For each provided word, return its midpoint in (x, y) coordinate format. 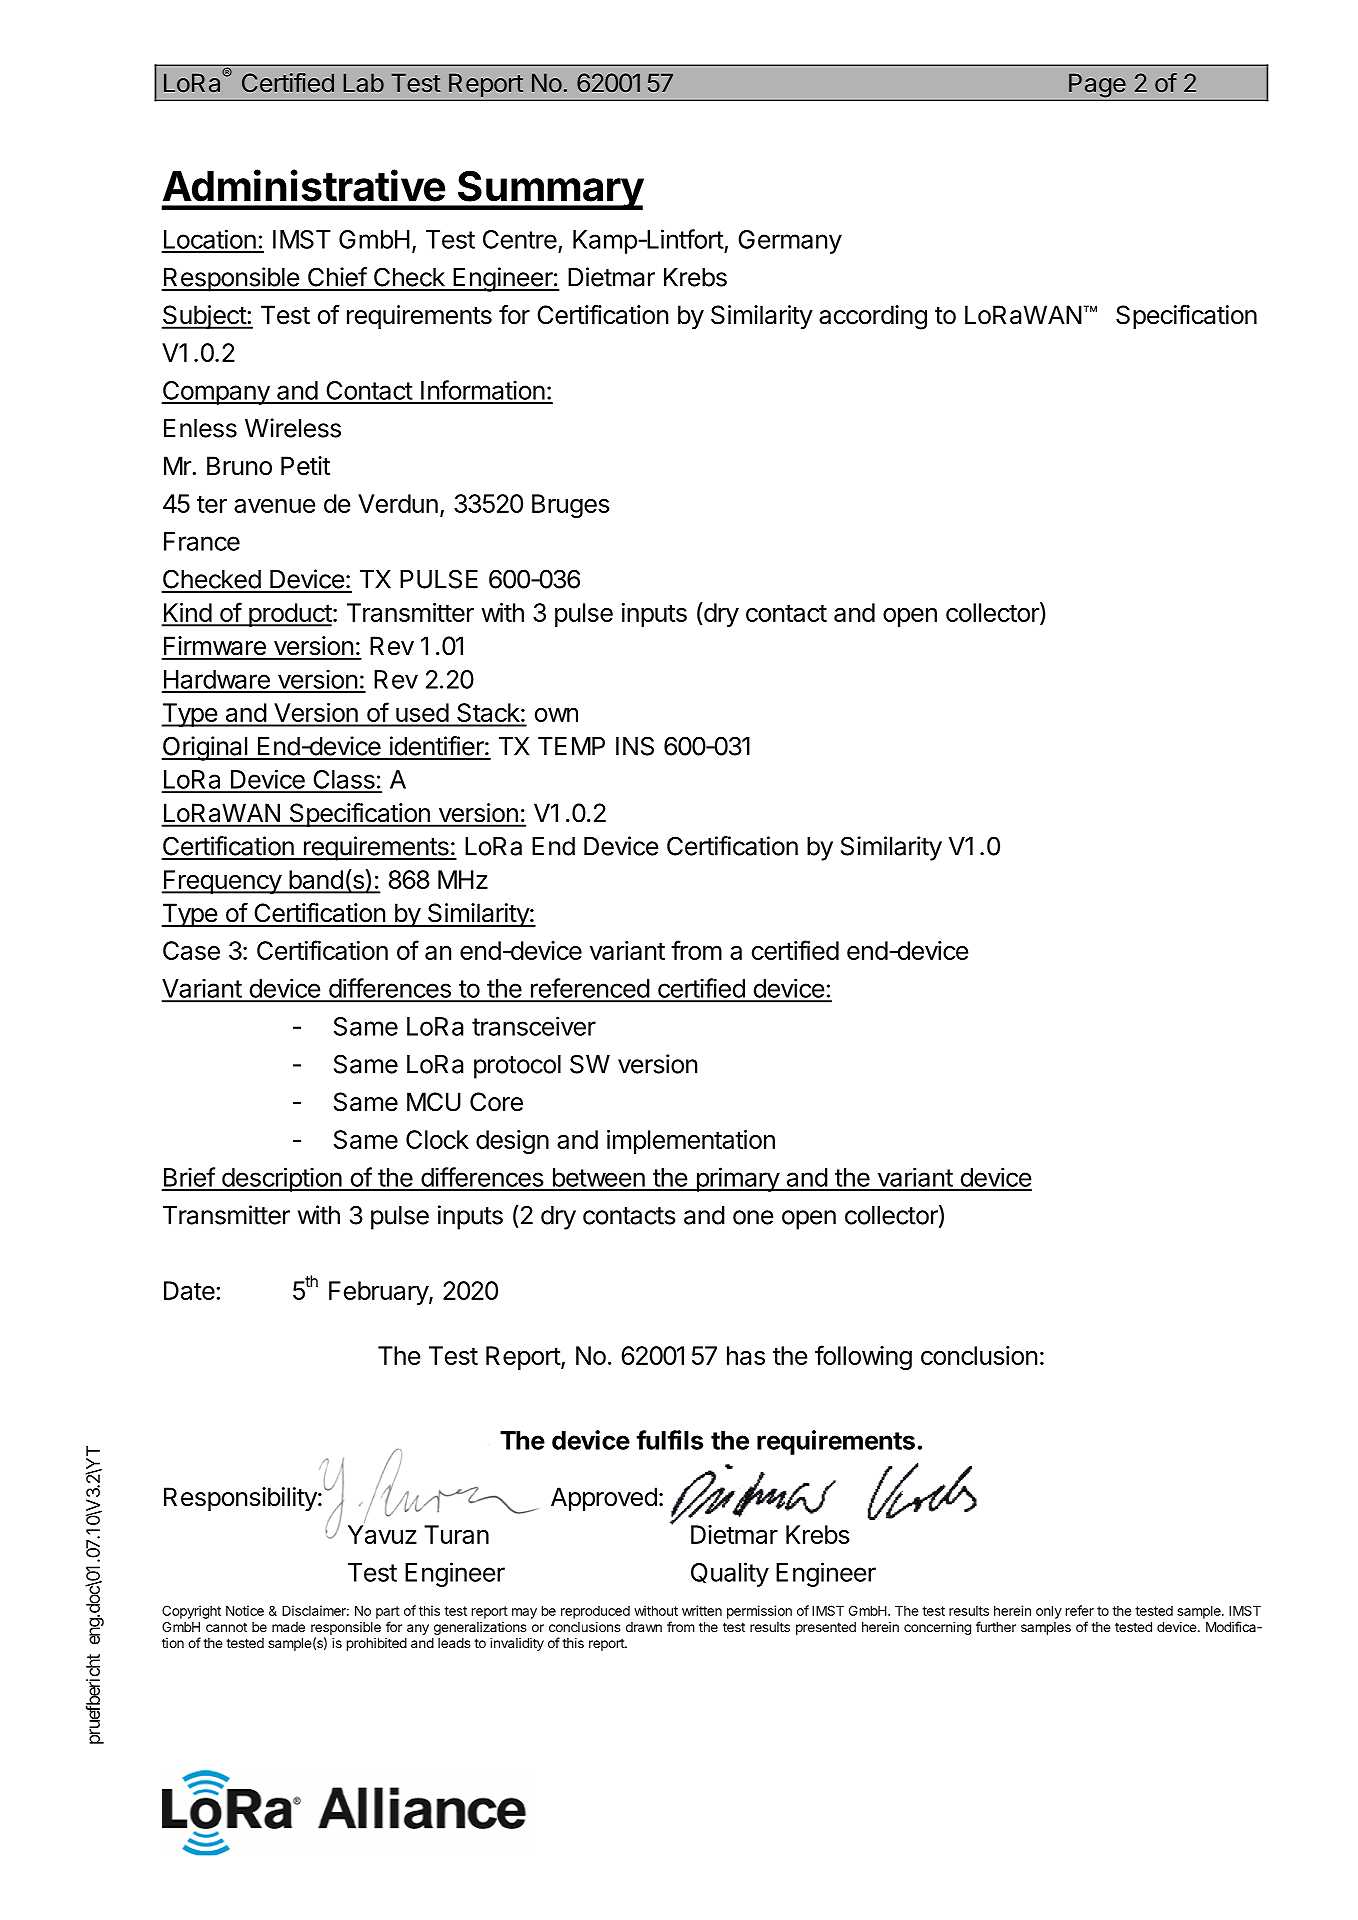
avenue (274, 506)
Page (1097, 86)
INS (635, 746)
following (863, 1357)
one (753, 1217)
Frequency (222, 882)
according (873, 317)
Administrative (304, 185)
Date (189, 1290)
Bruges (571, 506)
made (288, 1627)
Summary (549, 190)
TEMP (571, 746)
